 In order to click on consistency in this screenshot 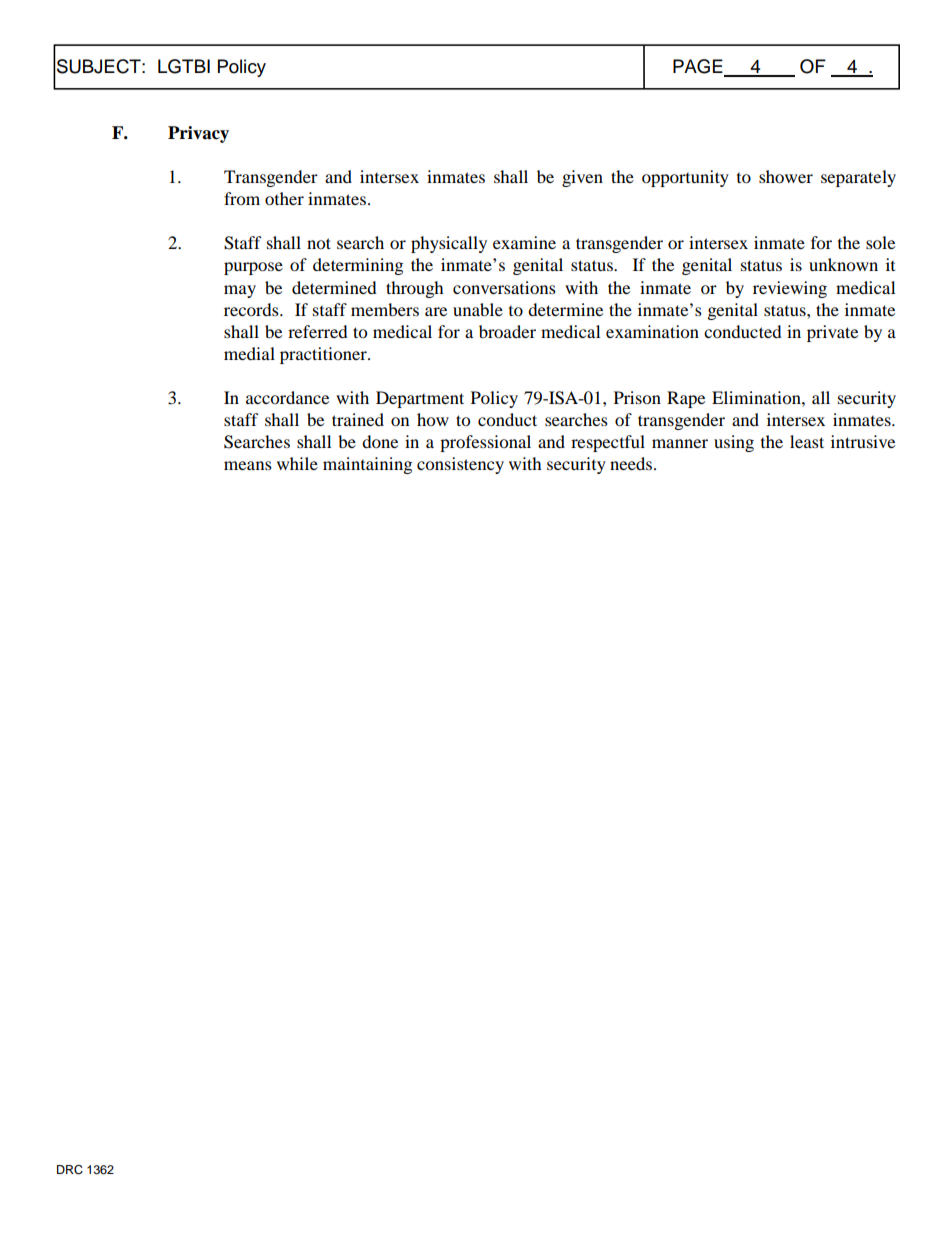, I will do `click(460, 465)`.
